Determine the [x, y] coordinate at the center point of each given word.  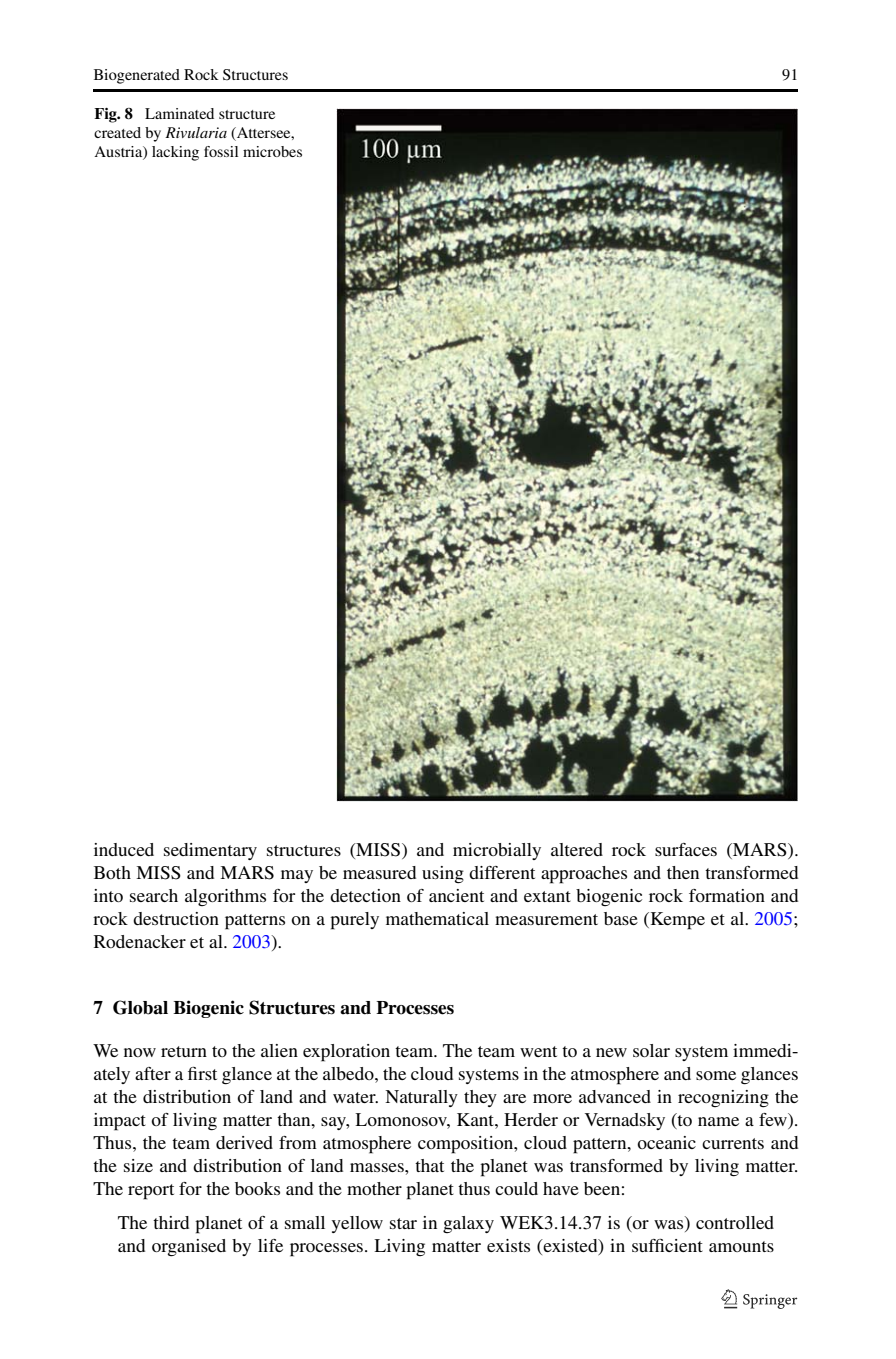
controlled [735, 1222]
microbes [272, 151]
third [171, 1222]
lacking [175, 153]
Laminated [179, 113]
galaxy [468, 1224]
